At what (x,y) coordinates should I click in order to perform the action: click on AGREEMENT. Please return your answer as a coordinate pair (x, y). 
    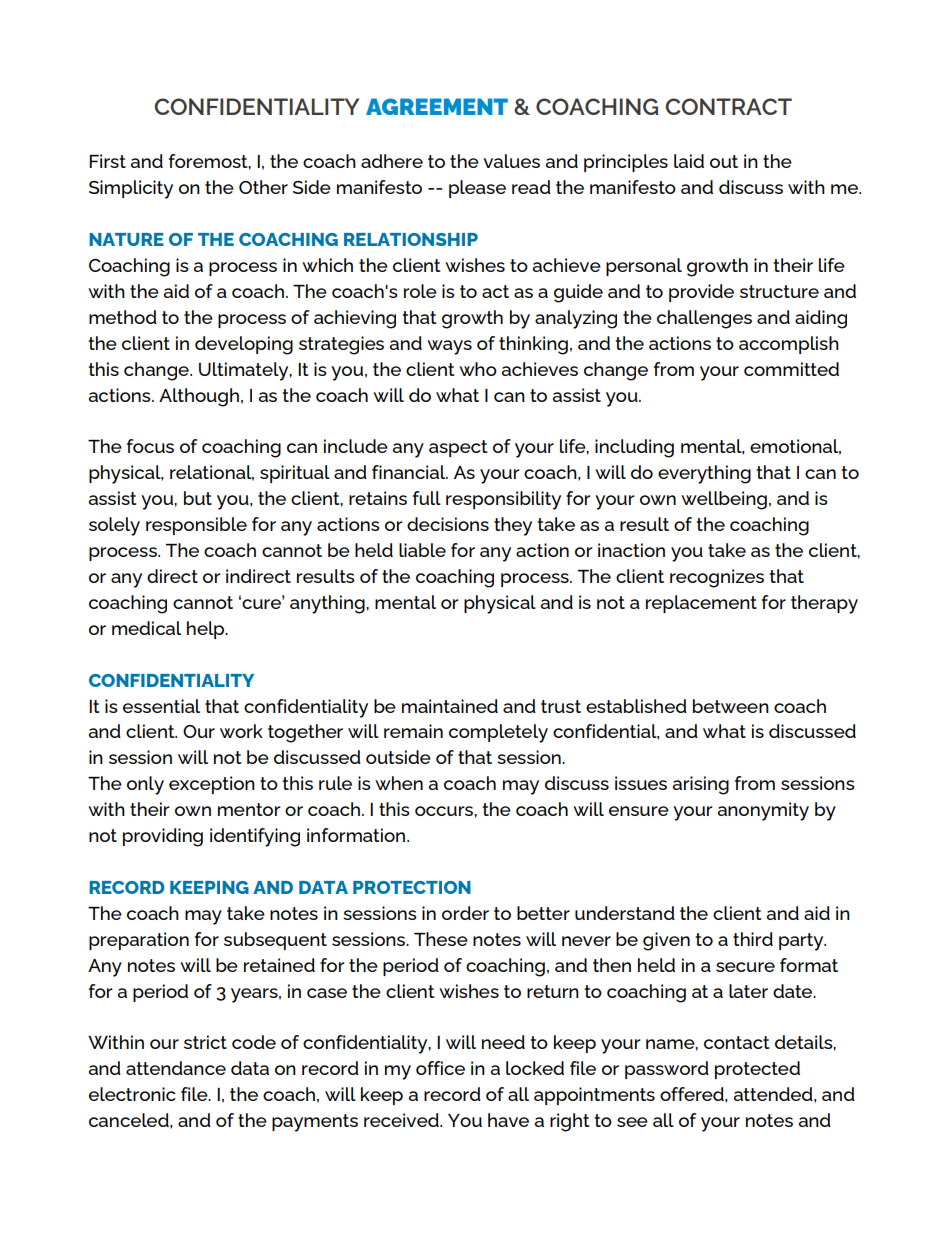
    Looking at the image, I should click on (437, 106).
